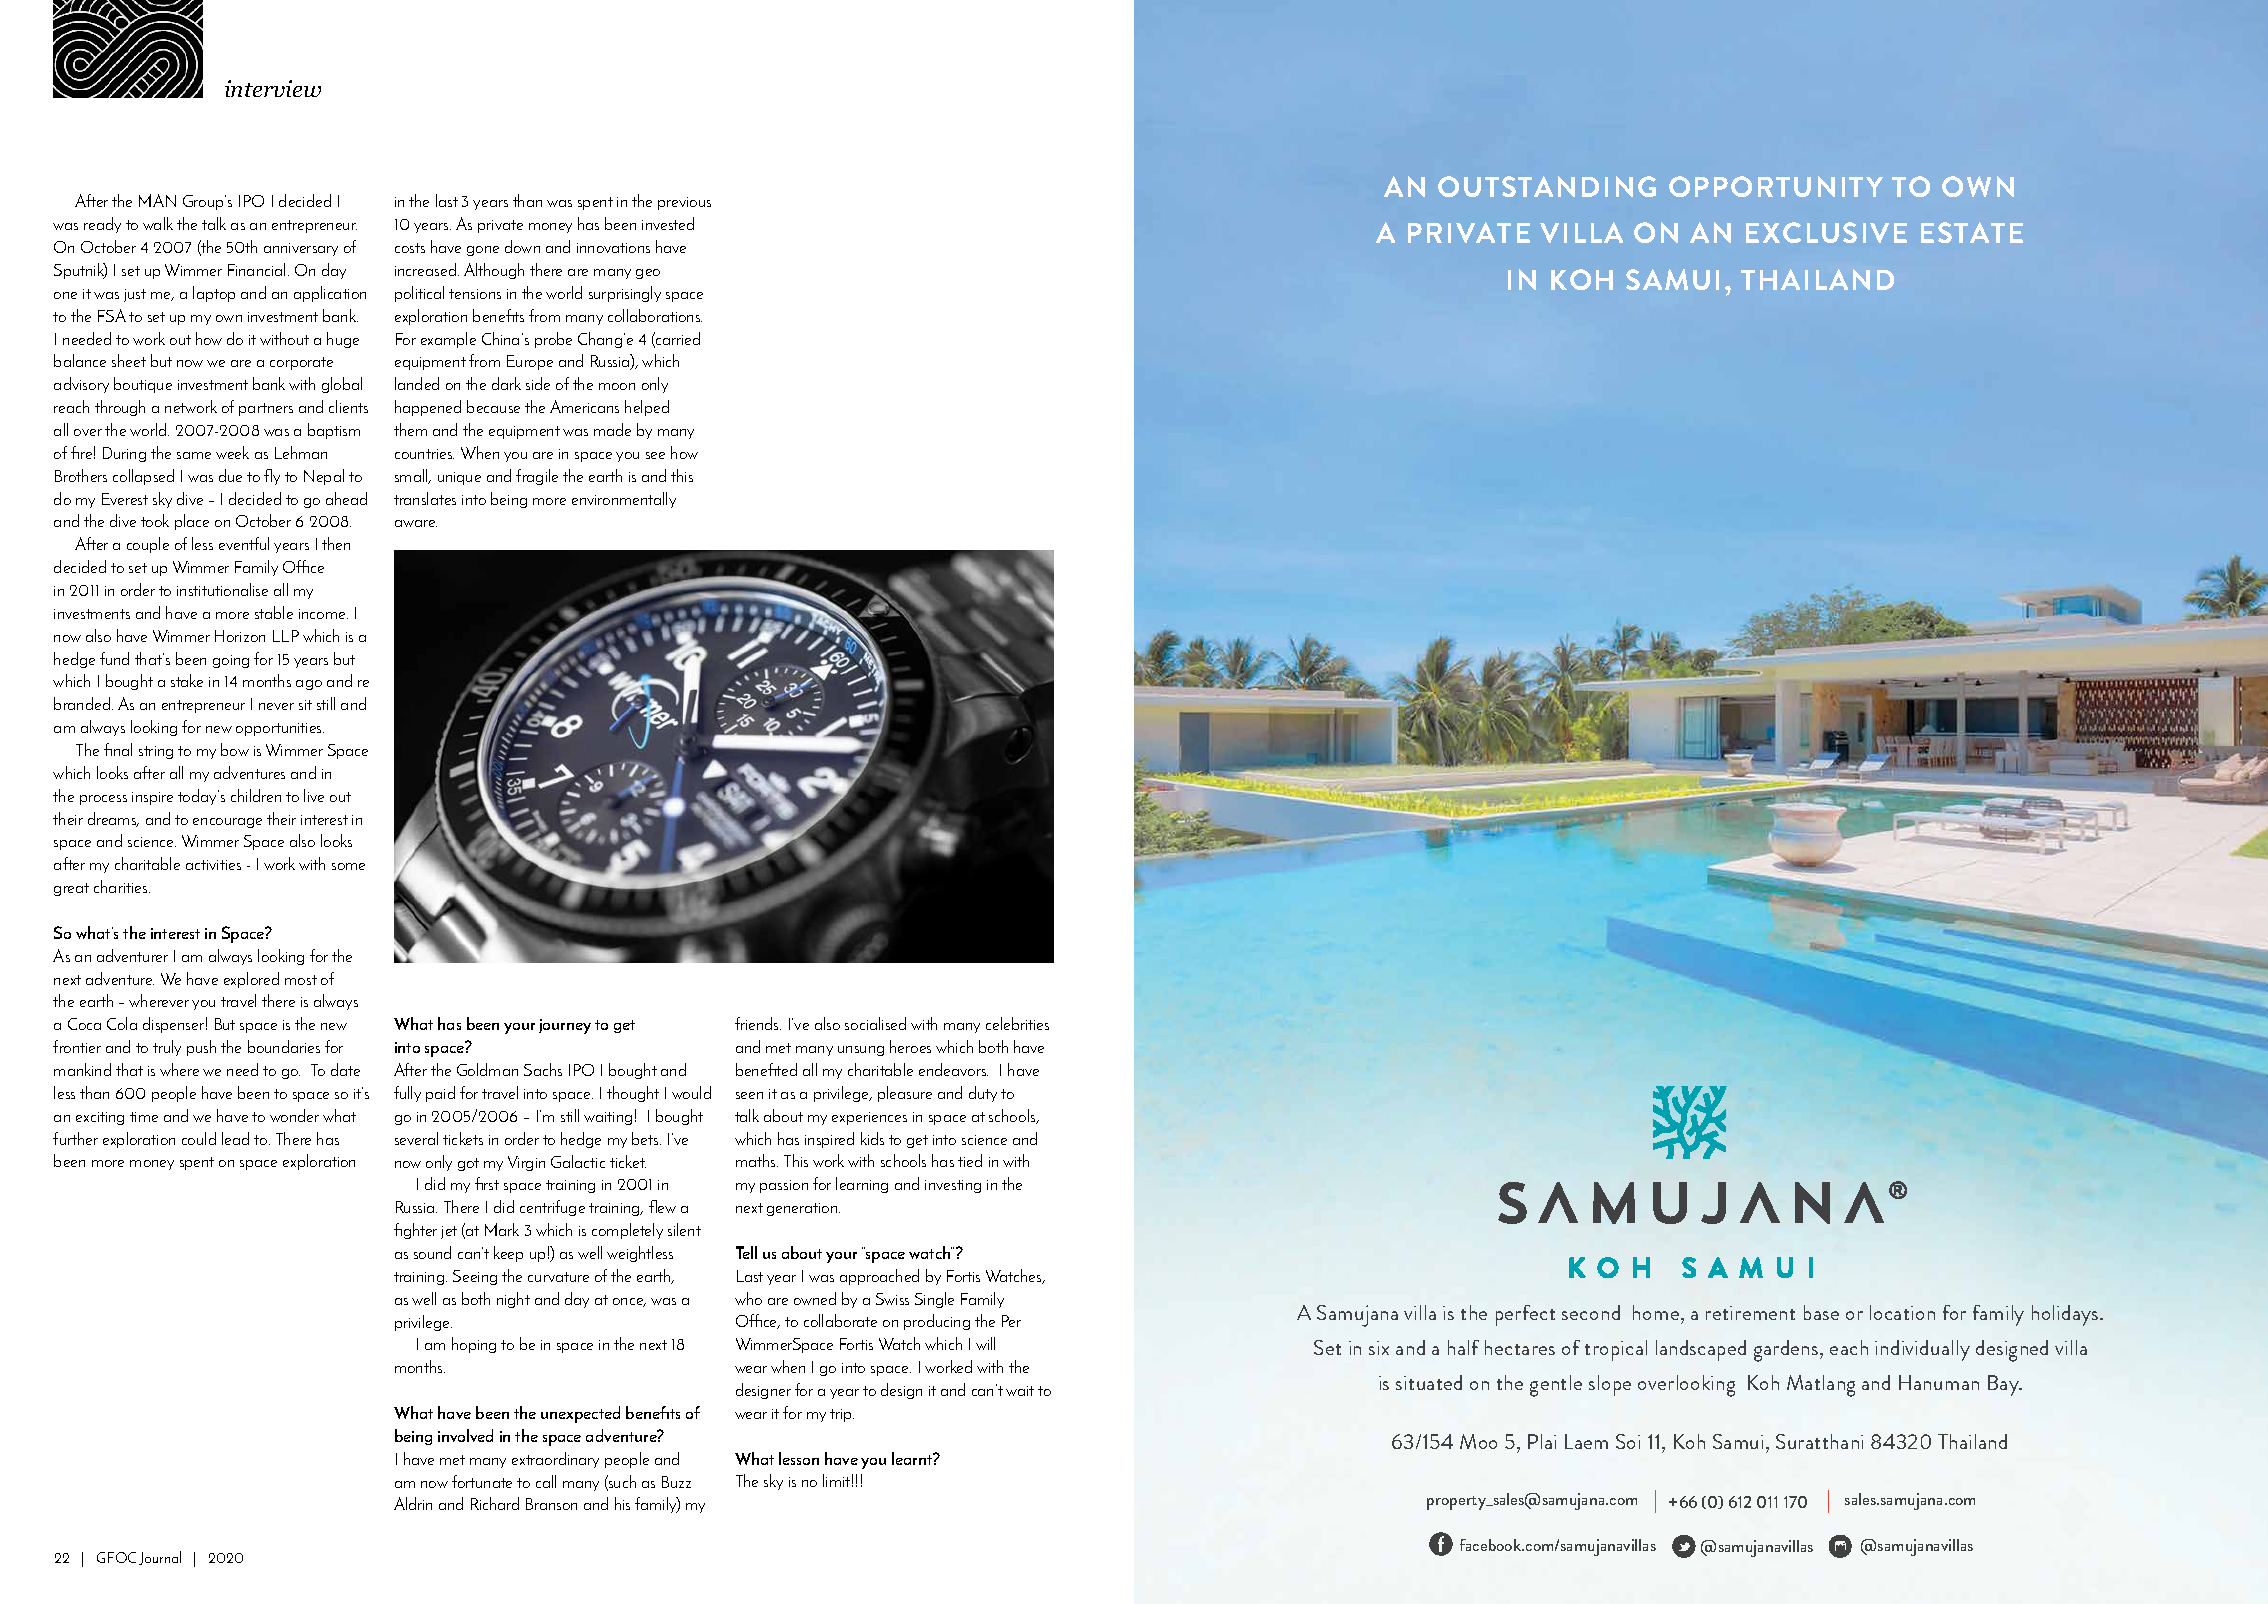 Image resolution: width=2268 pixels, height=1604 pixels. I want to click on trip, so click(842, 1415).
